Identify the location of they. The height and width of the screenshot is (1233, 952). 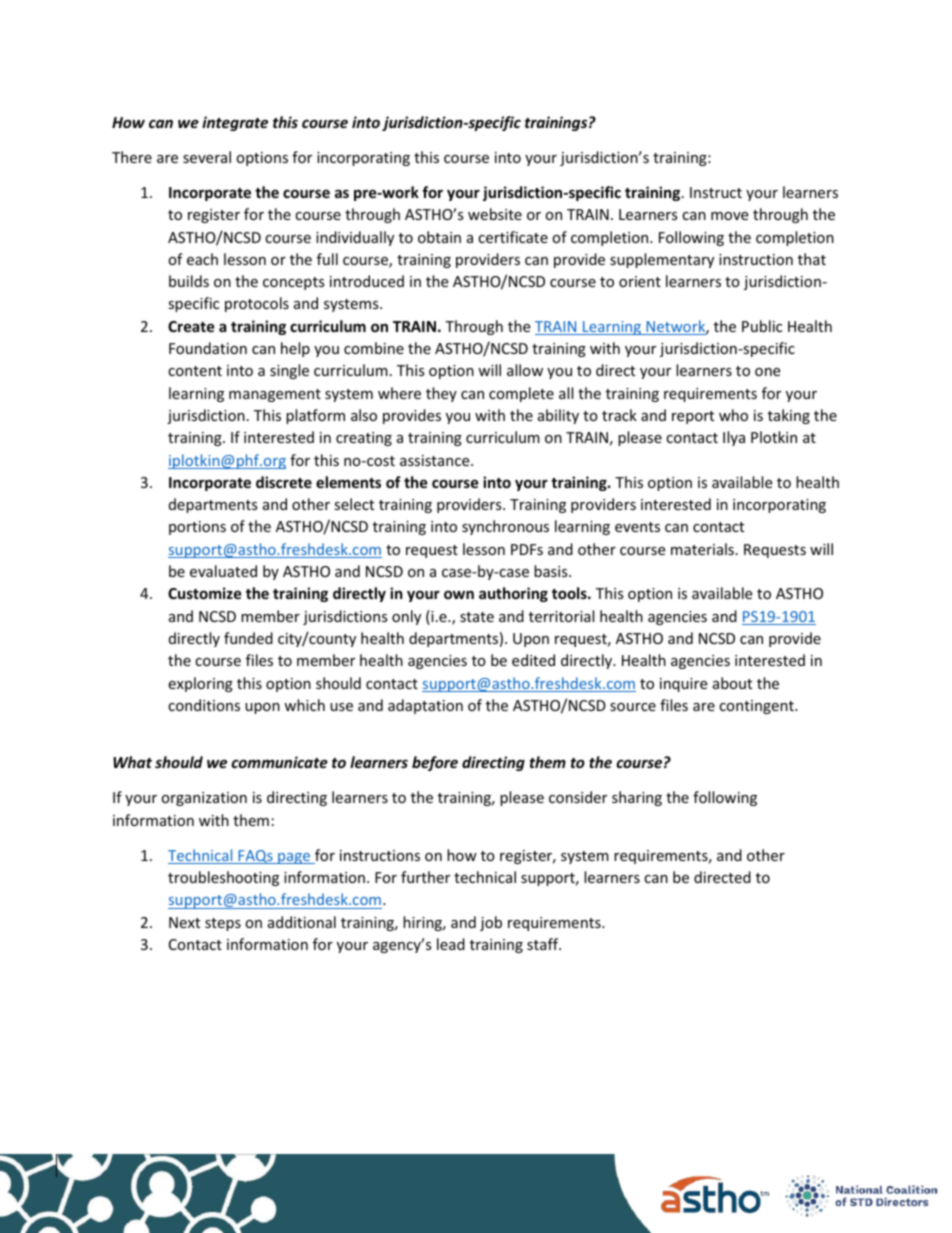
(441, 394).
